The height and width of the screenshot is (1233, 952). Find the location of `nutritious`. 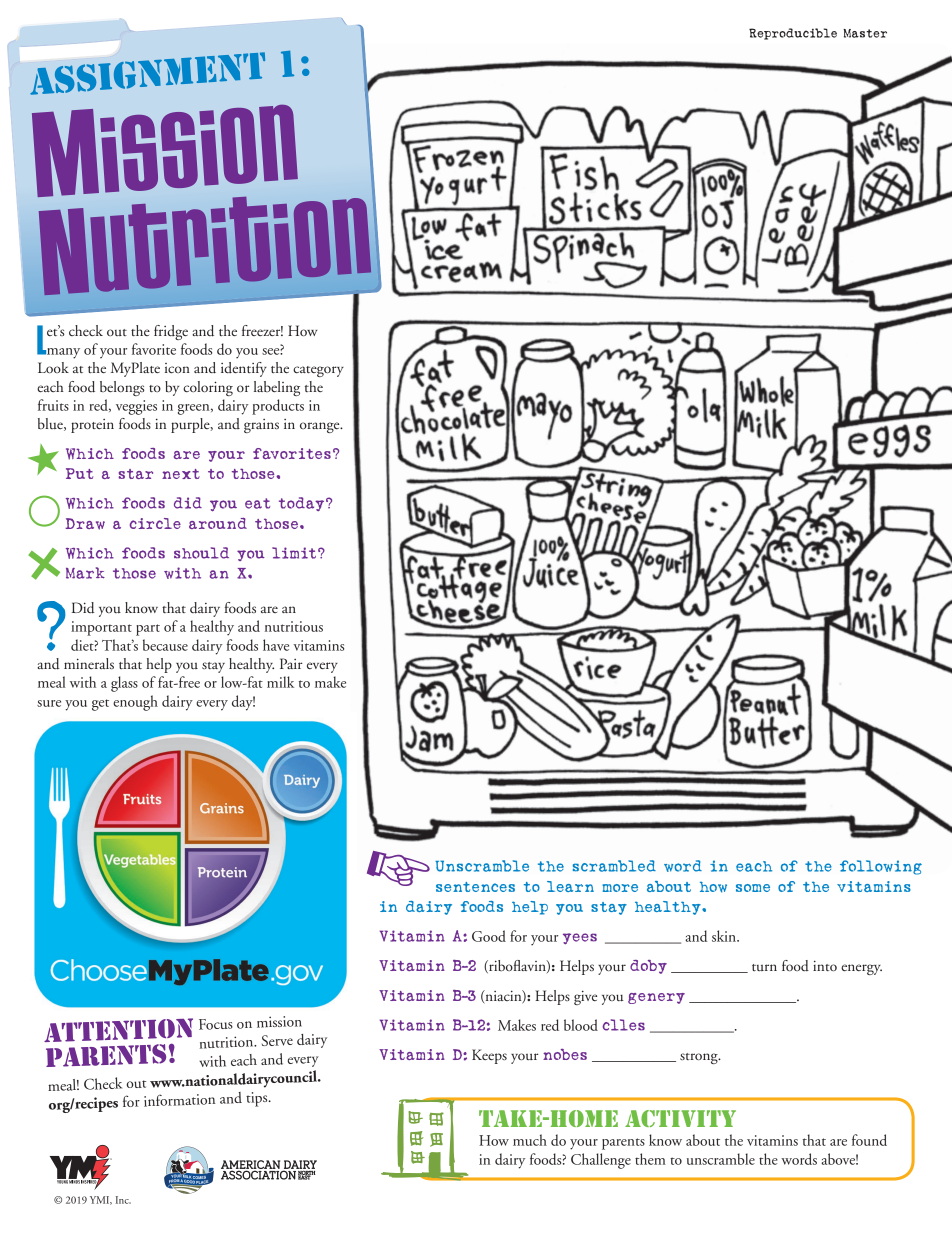

nutritious is located at coordinates (294, 626).
